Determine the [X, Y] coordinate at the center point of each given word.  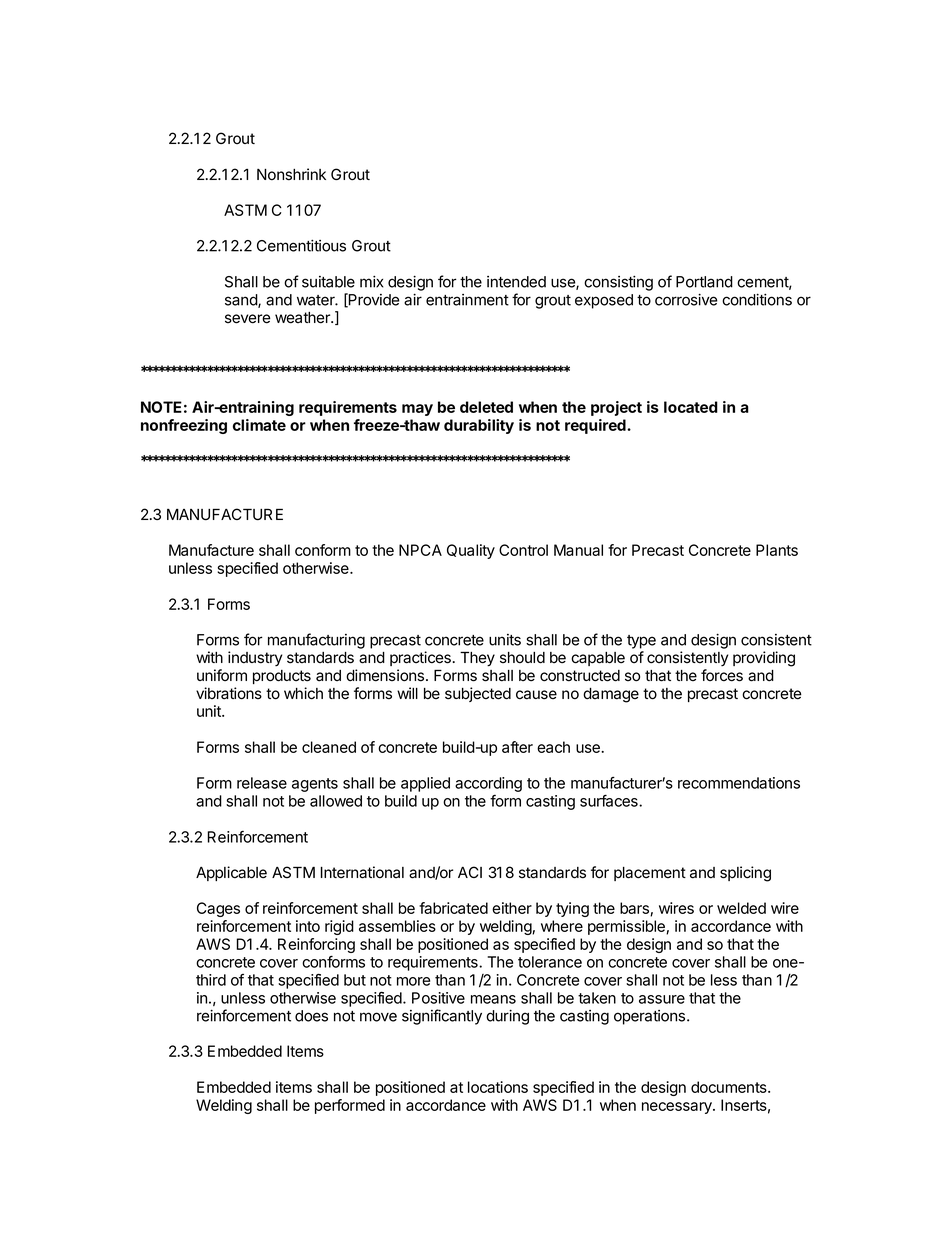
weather [303, 318]
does [311, 1016]
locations [498, 1087]
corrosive [686, 299]
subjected [478, 694]
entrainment [467, 300]
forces [722, 675]
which [303, 693]
